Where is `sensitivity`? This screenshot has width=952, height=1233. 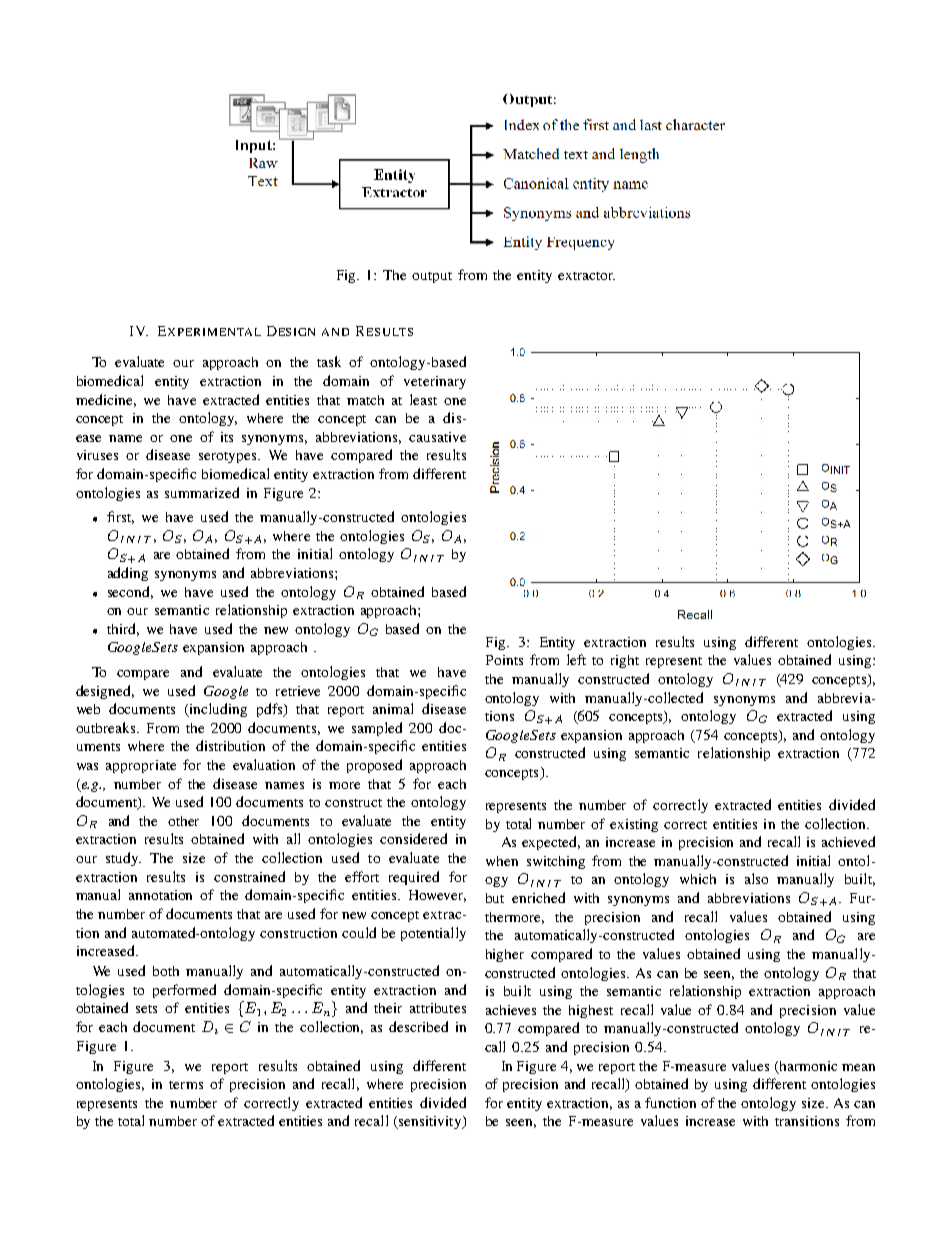 sensitivity is located at coordinates (430, 1122).
